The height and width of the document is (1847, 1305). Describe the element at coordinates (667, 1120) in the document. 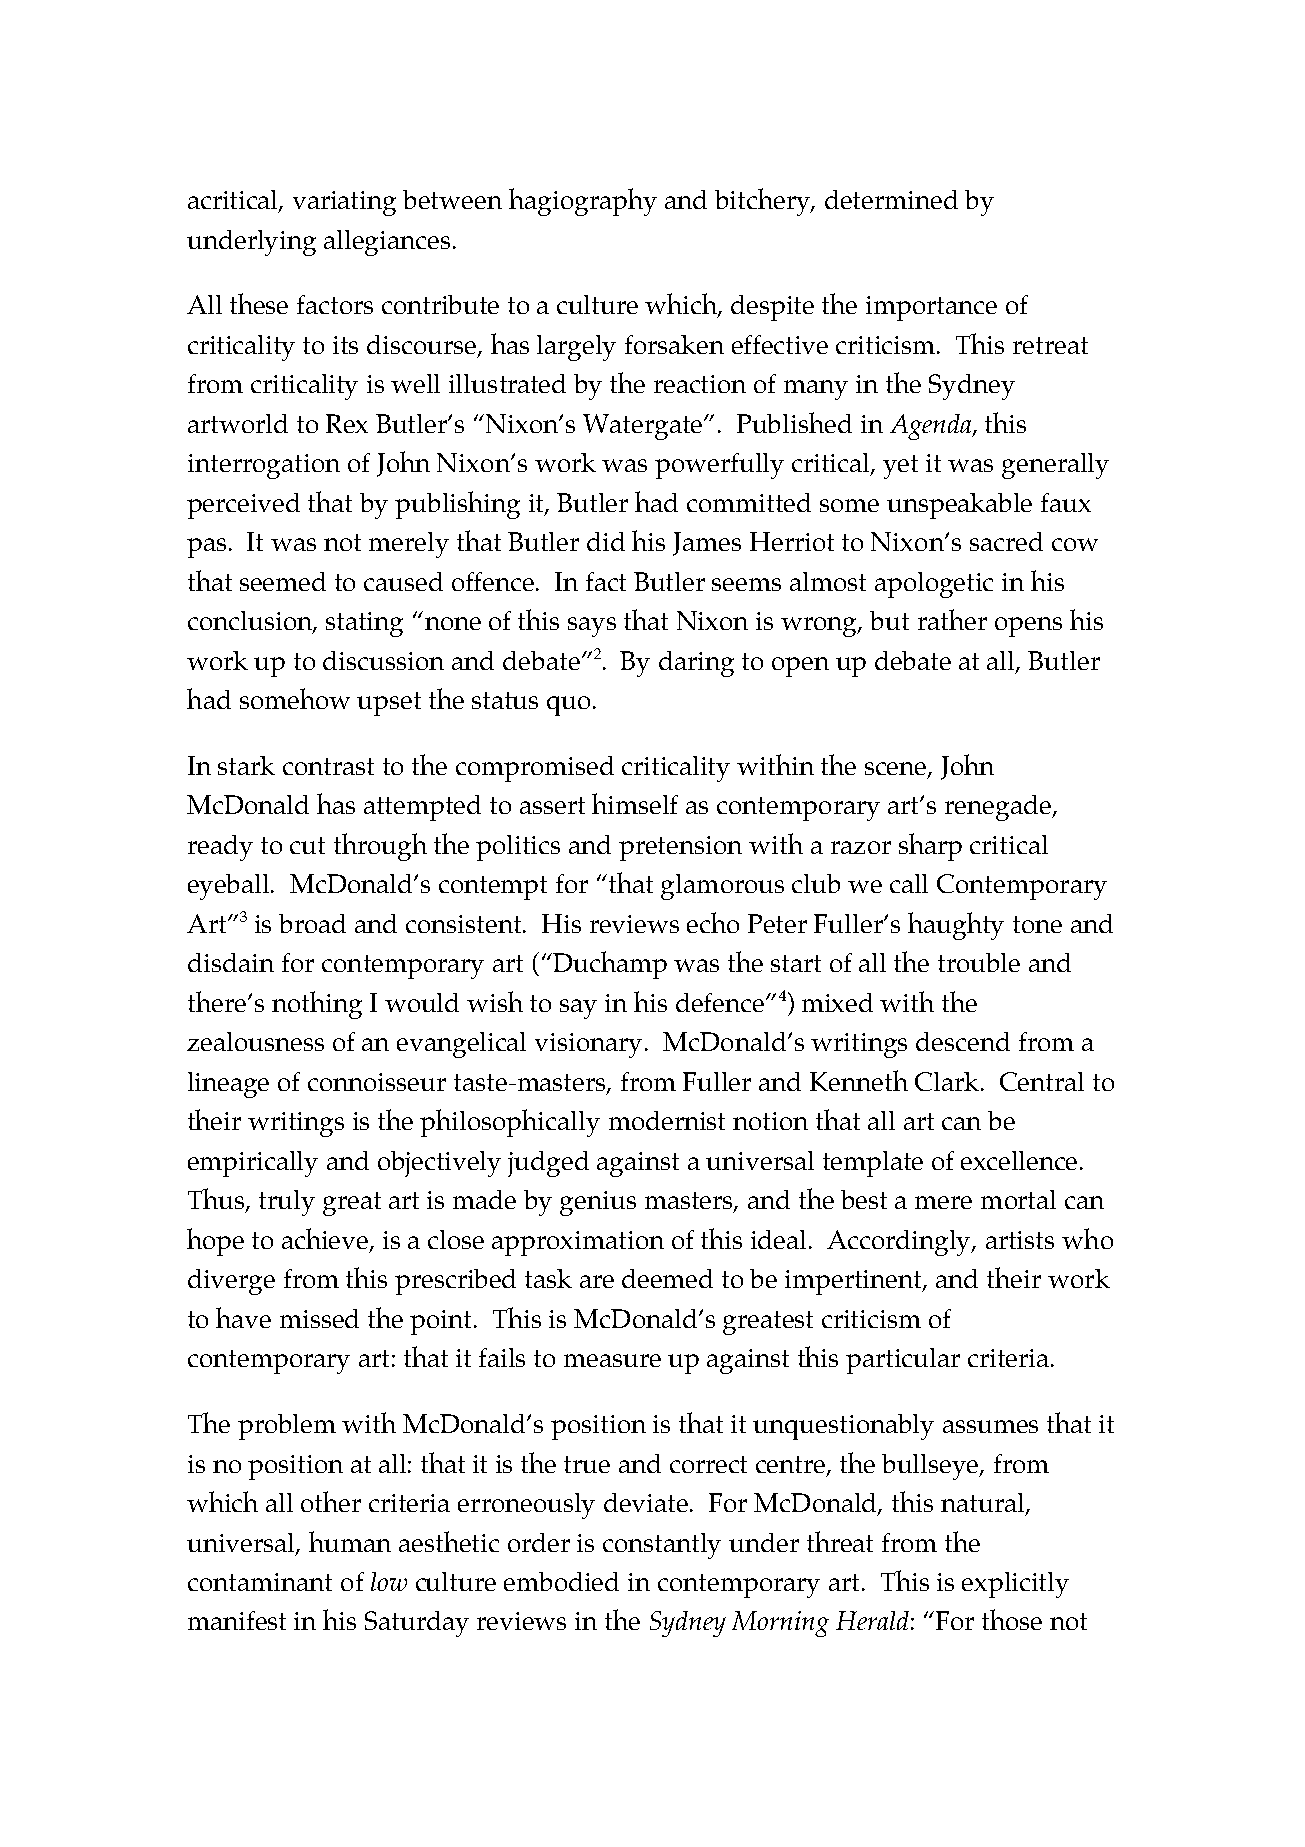

I see `modernist` at that location.
